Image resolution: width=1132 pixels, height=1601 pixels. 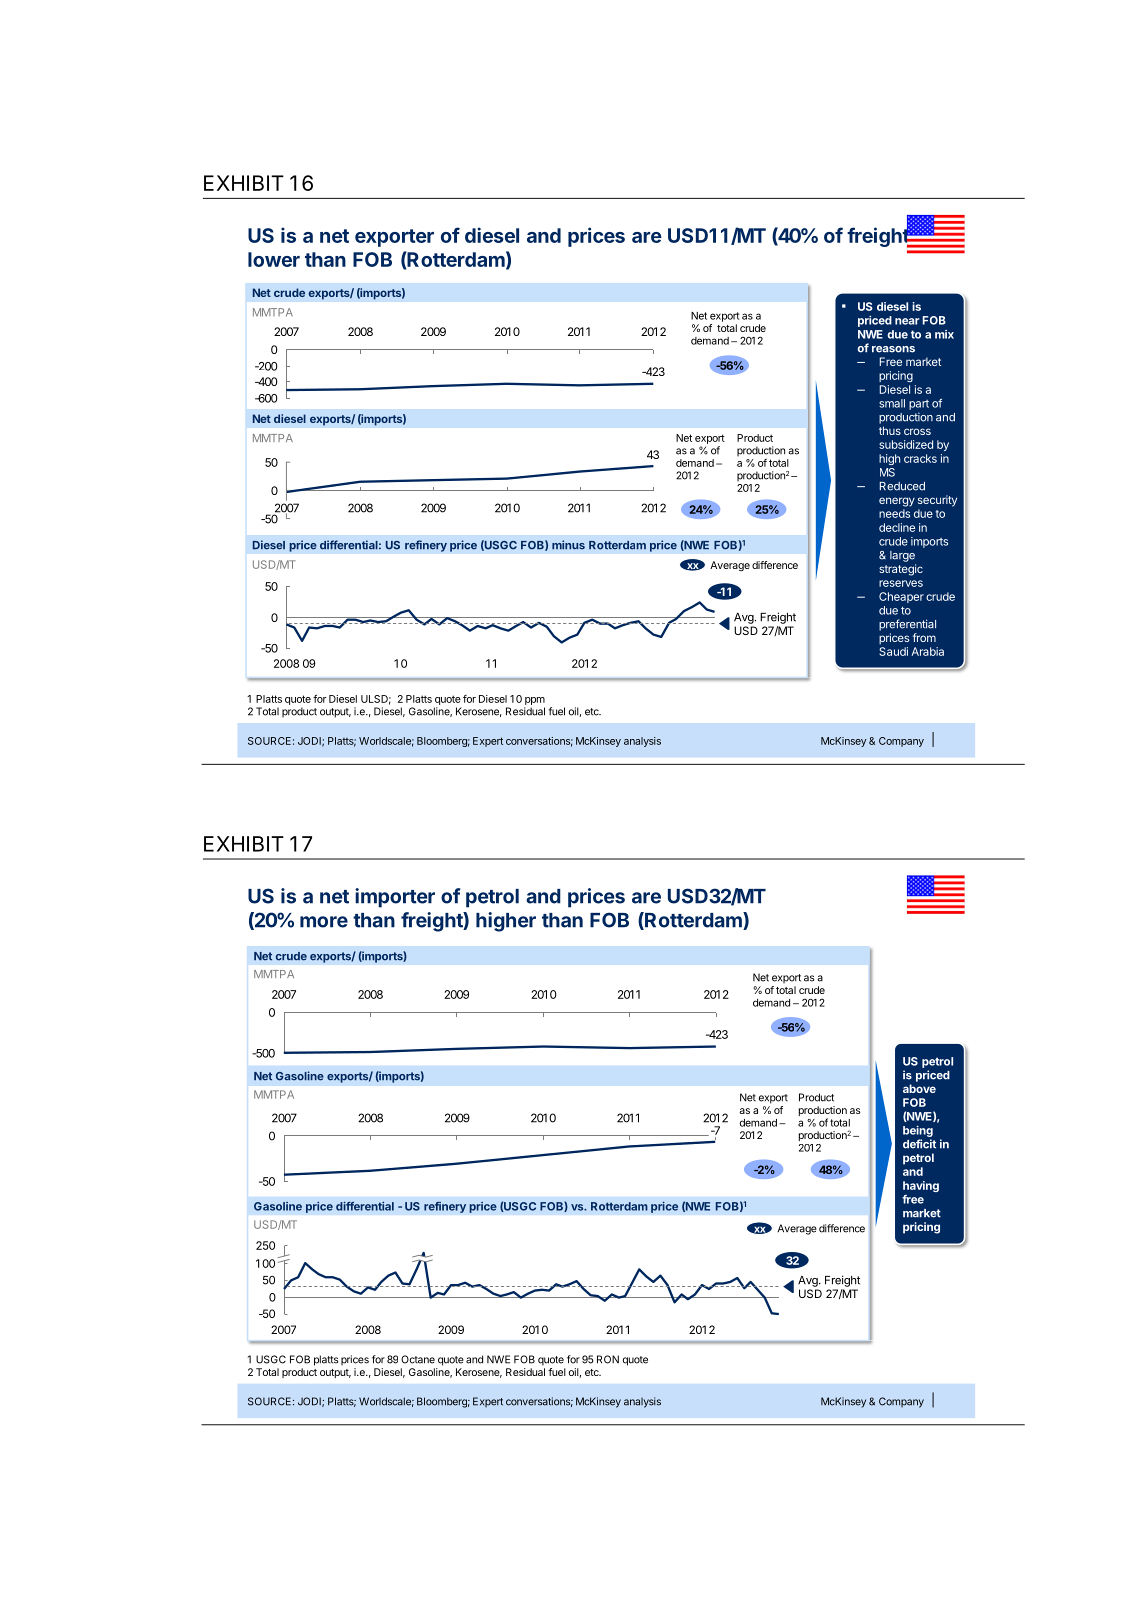 What do you see at coordinates (893, 651) in the document?
I see `Saudi` at bounding box center [893, 651].
